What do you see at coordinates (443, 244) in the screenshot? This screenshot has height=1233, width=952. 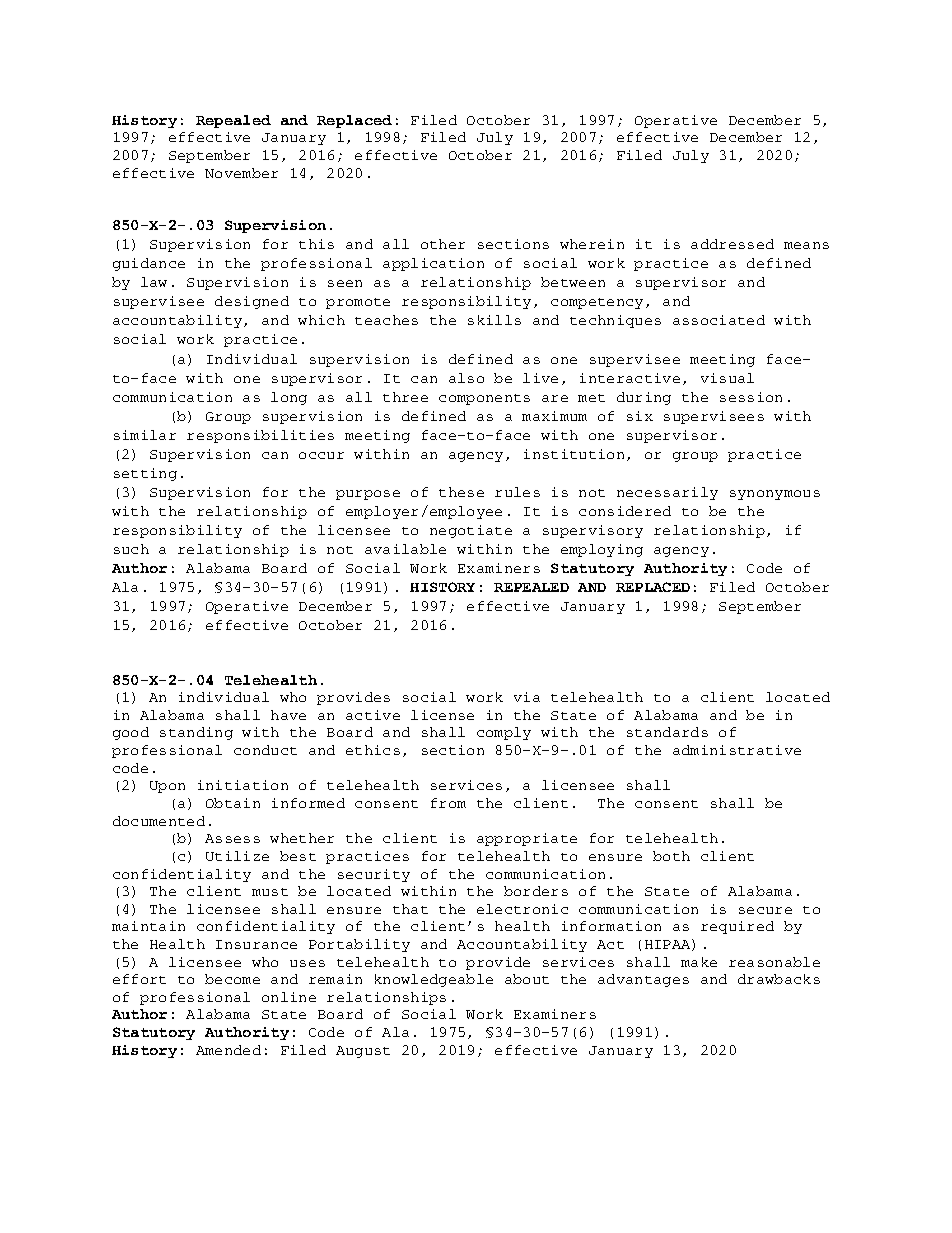 I see `other` at bounding box center [443, 244].
